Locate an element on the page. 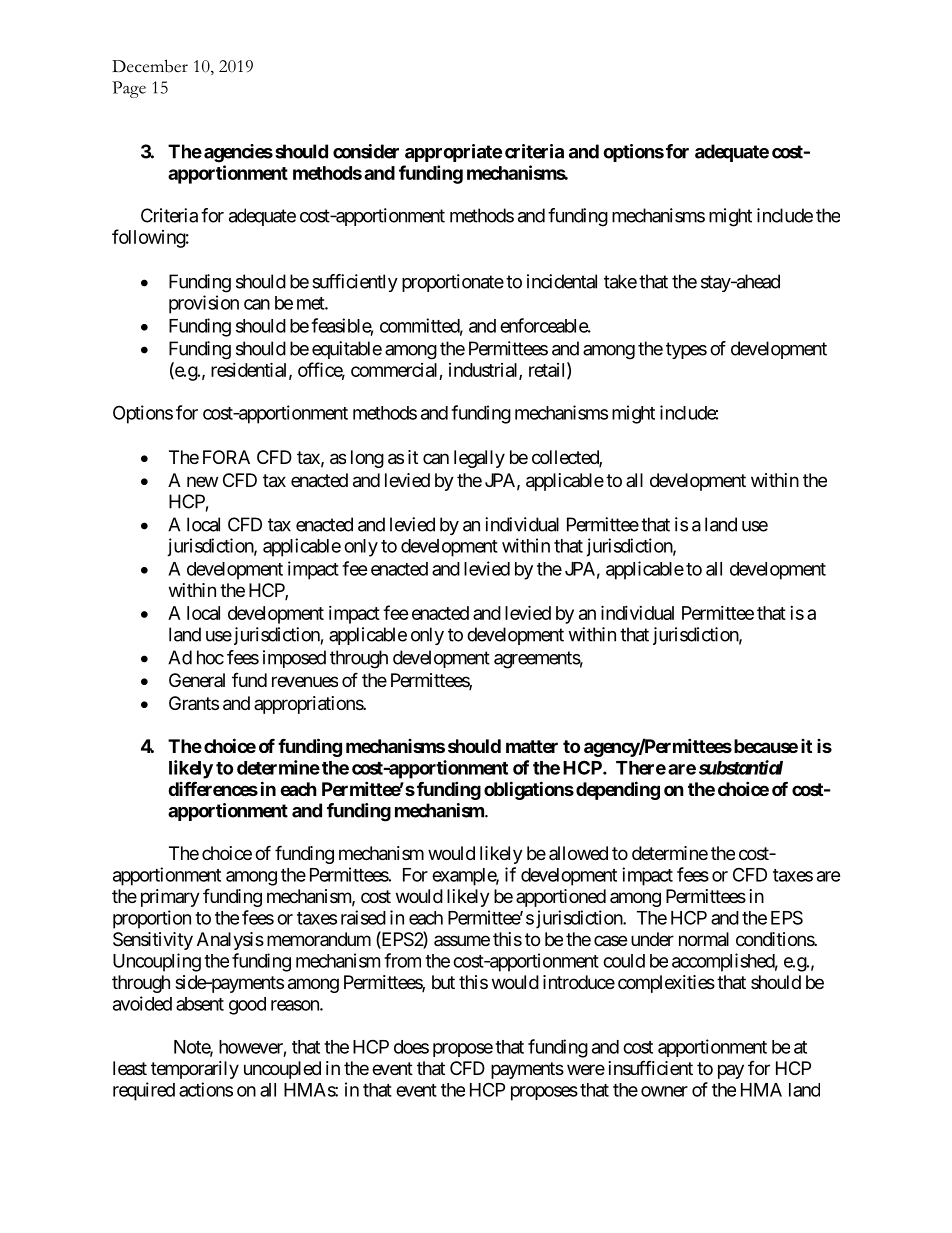 The image size is (952, 1233). insufficient is located at coordinates (651, 1067).
